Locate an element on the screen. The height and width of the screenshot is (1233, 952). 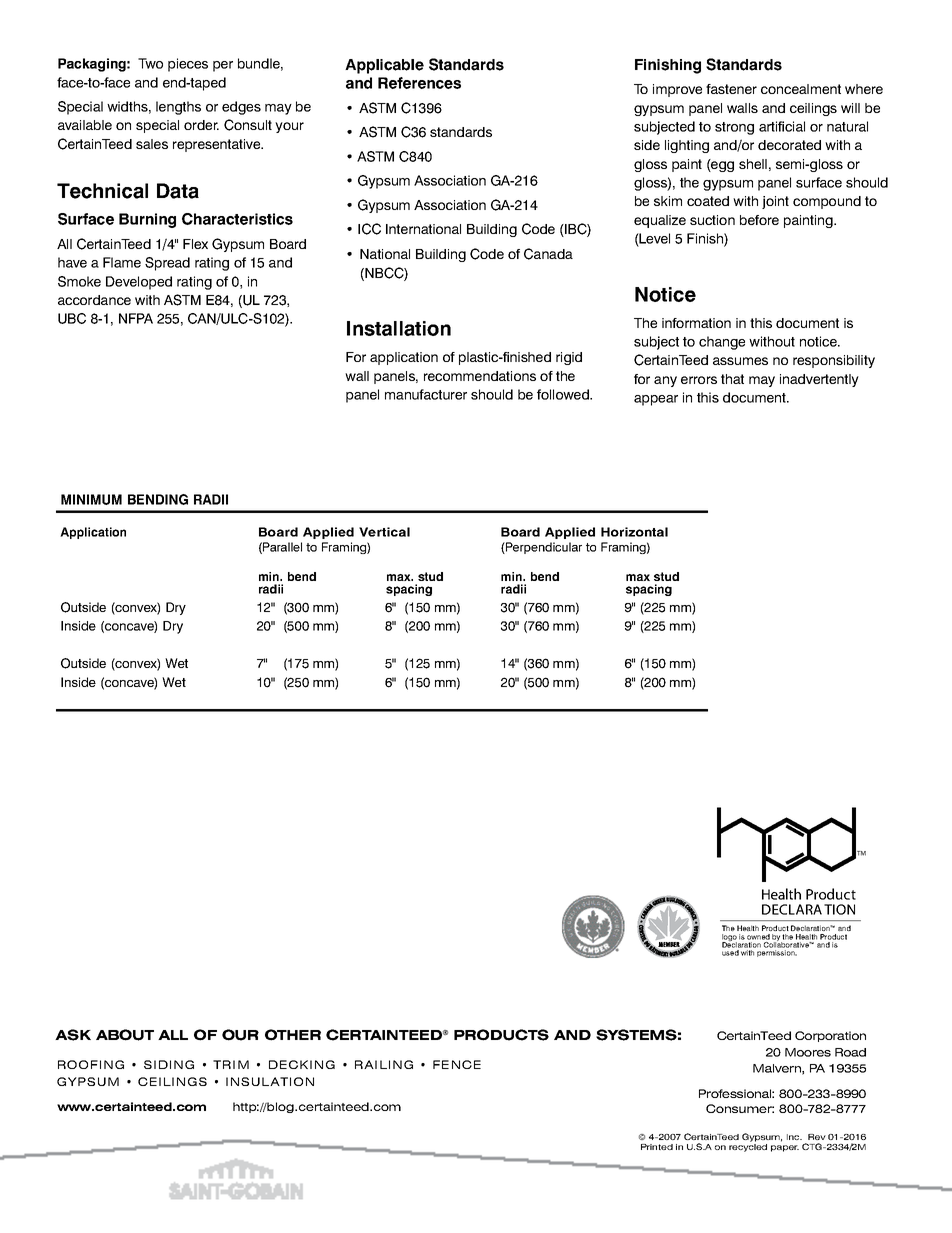
Inc is located at coordinates (794, 1137).
